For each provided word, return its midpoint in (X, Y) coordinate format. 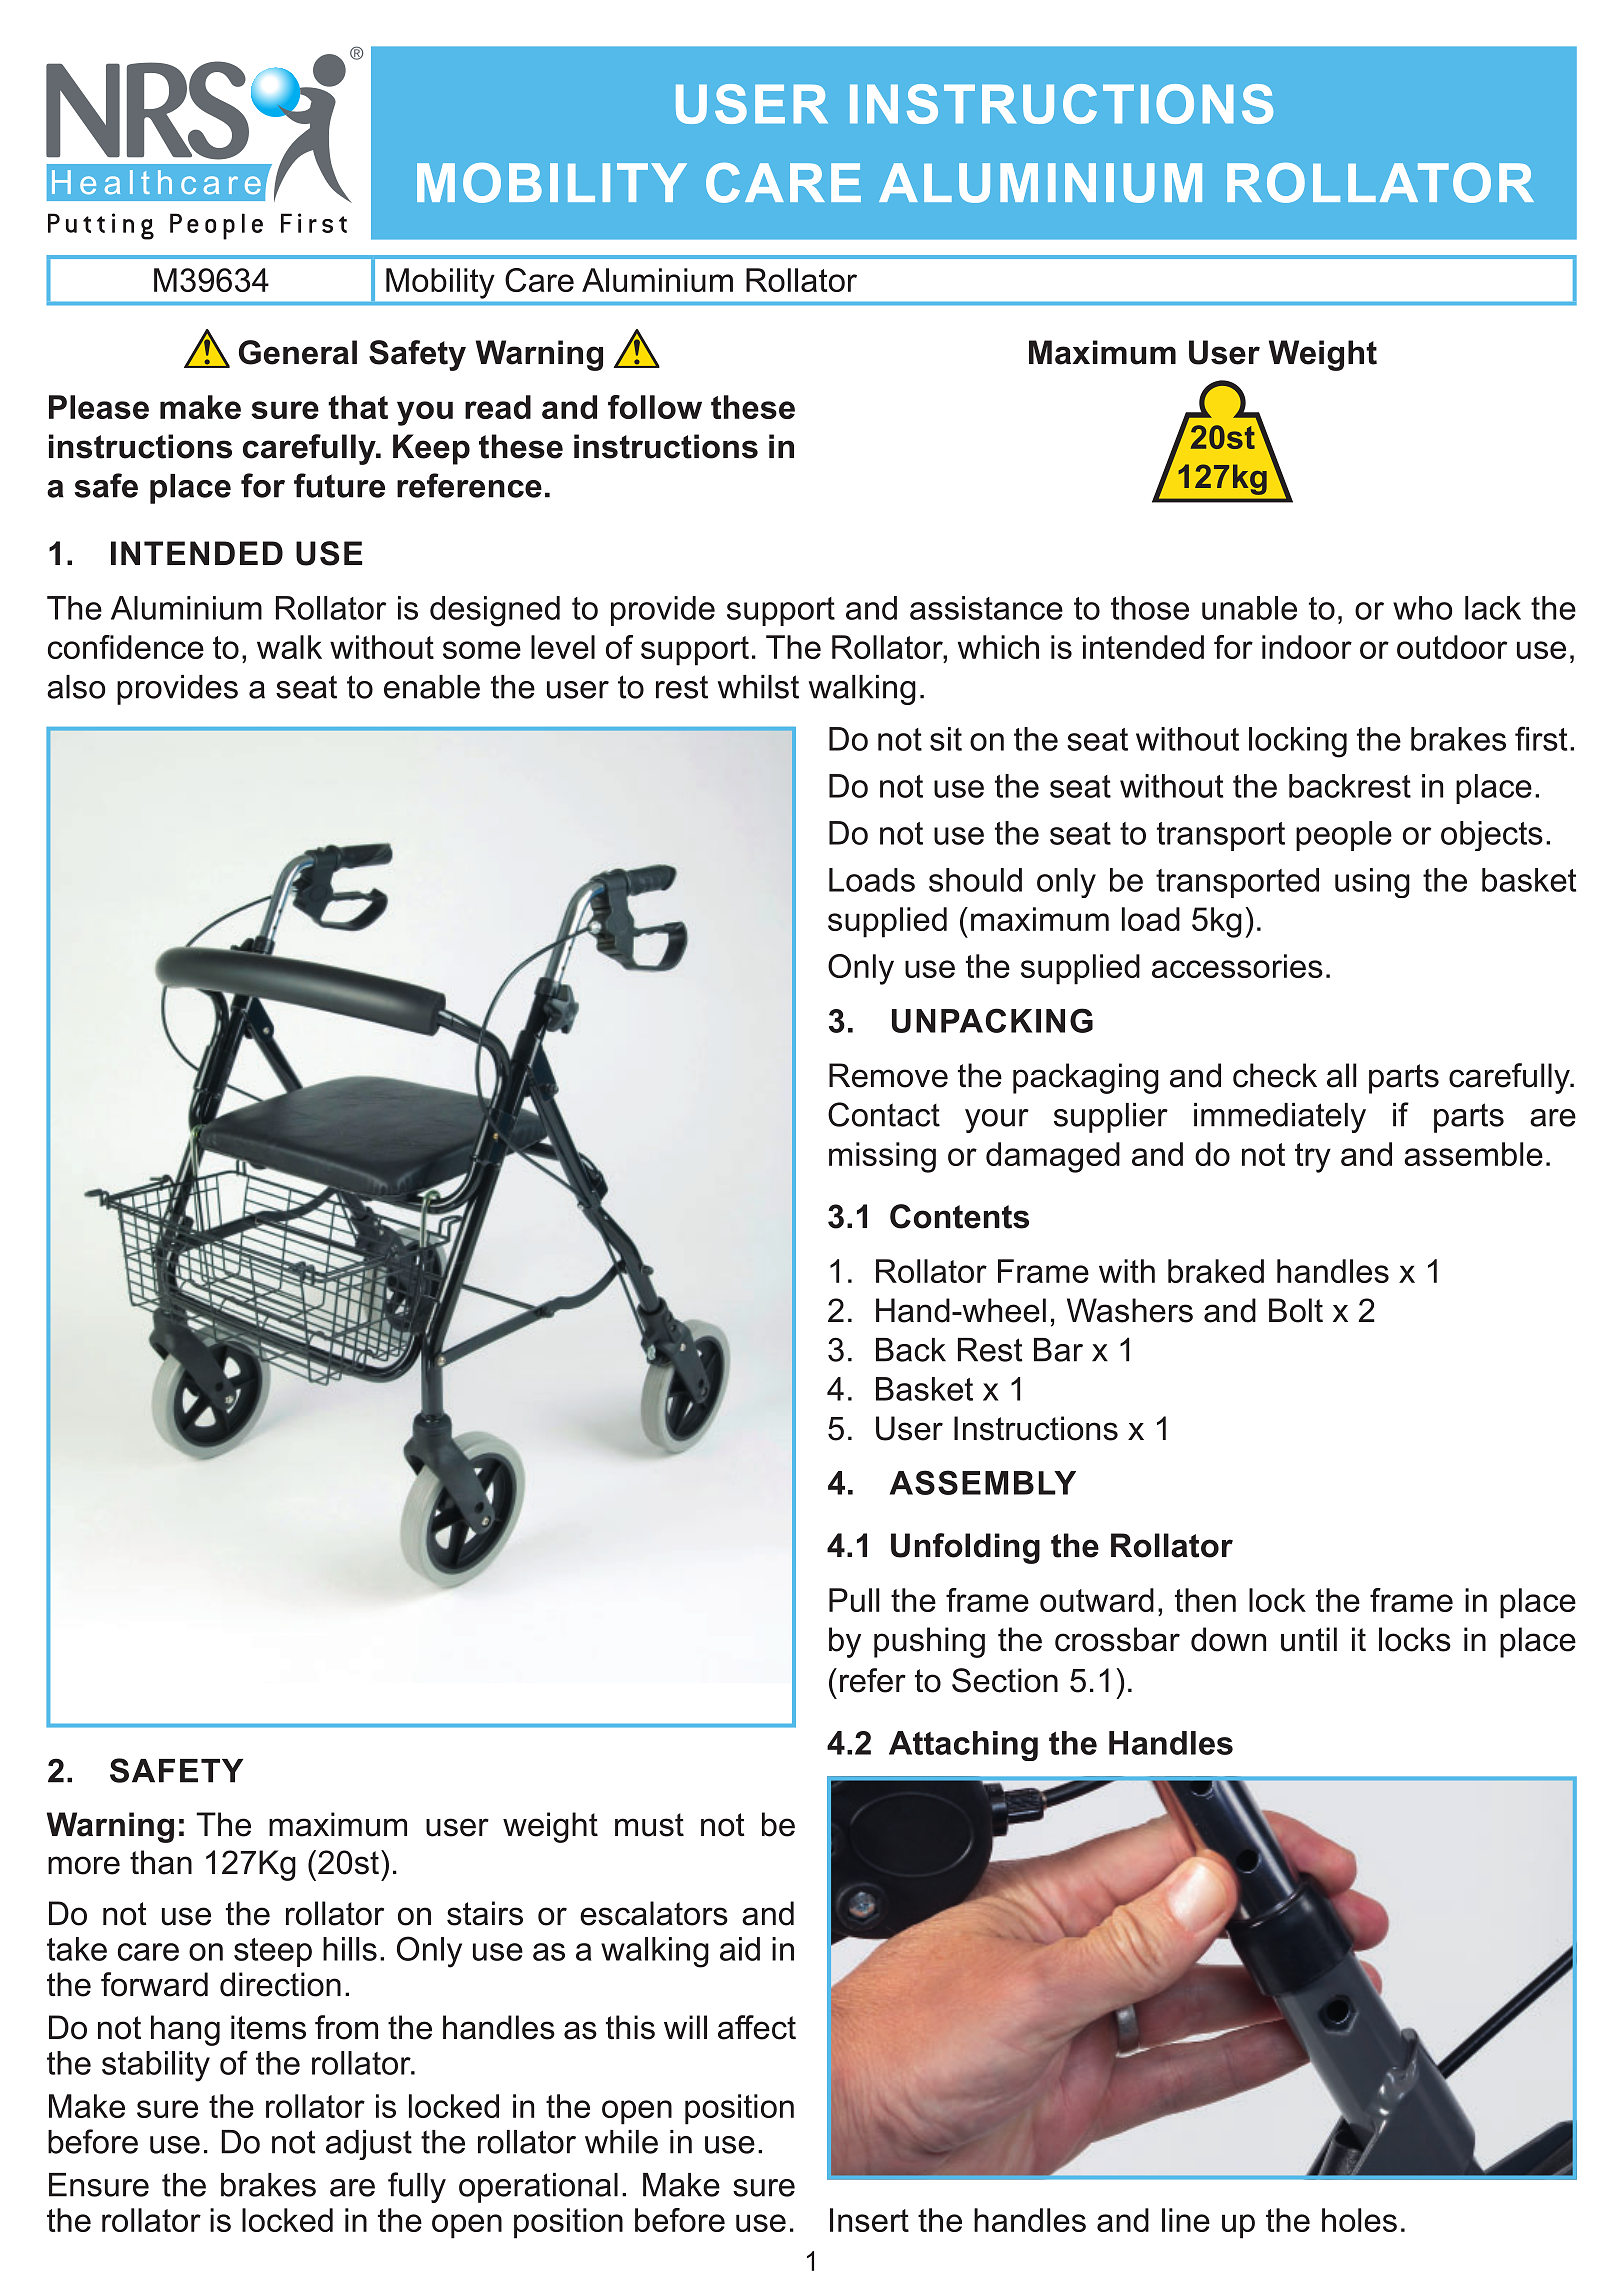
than (161, 1862)
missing (882, 1157)
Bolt (1296, 1310)
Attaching (963, 1746)
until (1309, 1639)
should (975, 880)
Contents (959, 1216)
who (1422, 608)
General (298, 352)
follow (655, 407)
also (76, 687)
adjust (369, 2145)
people (1344, 836)
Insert (869, 2220)
